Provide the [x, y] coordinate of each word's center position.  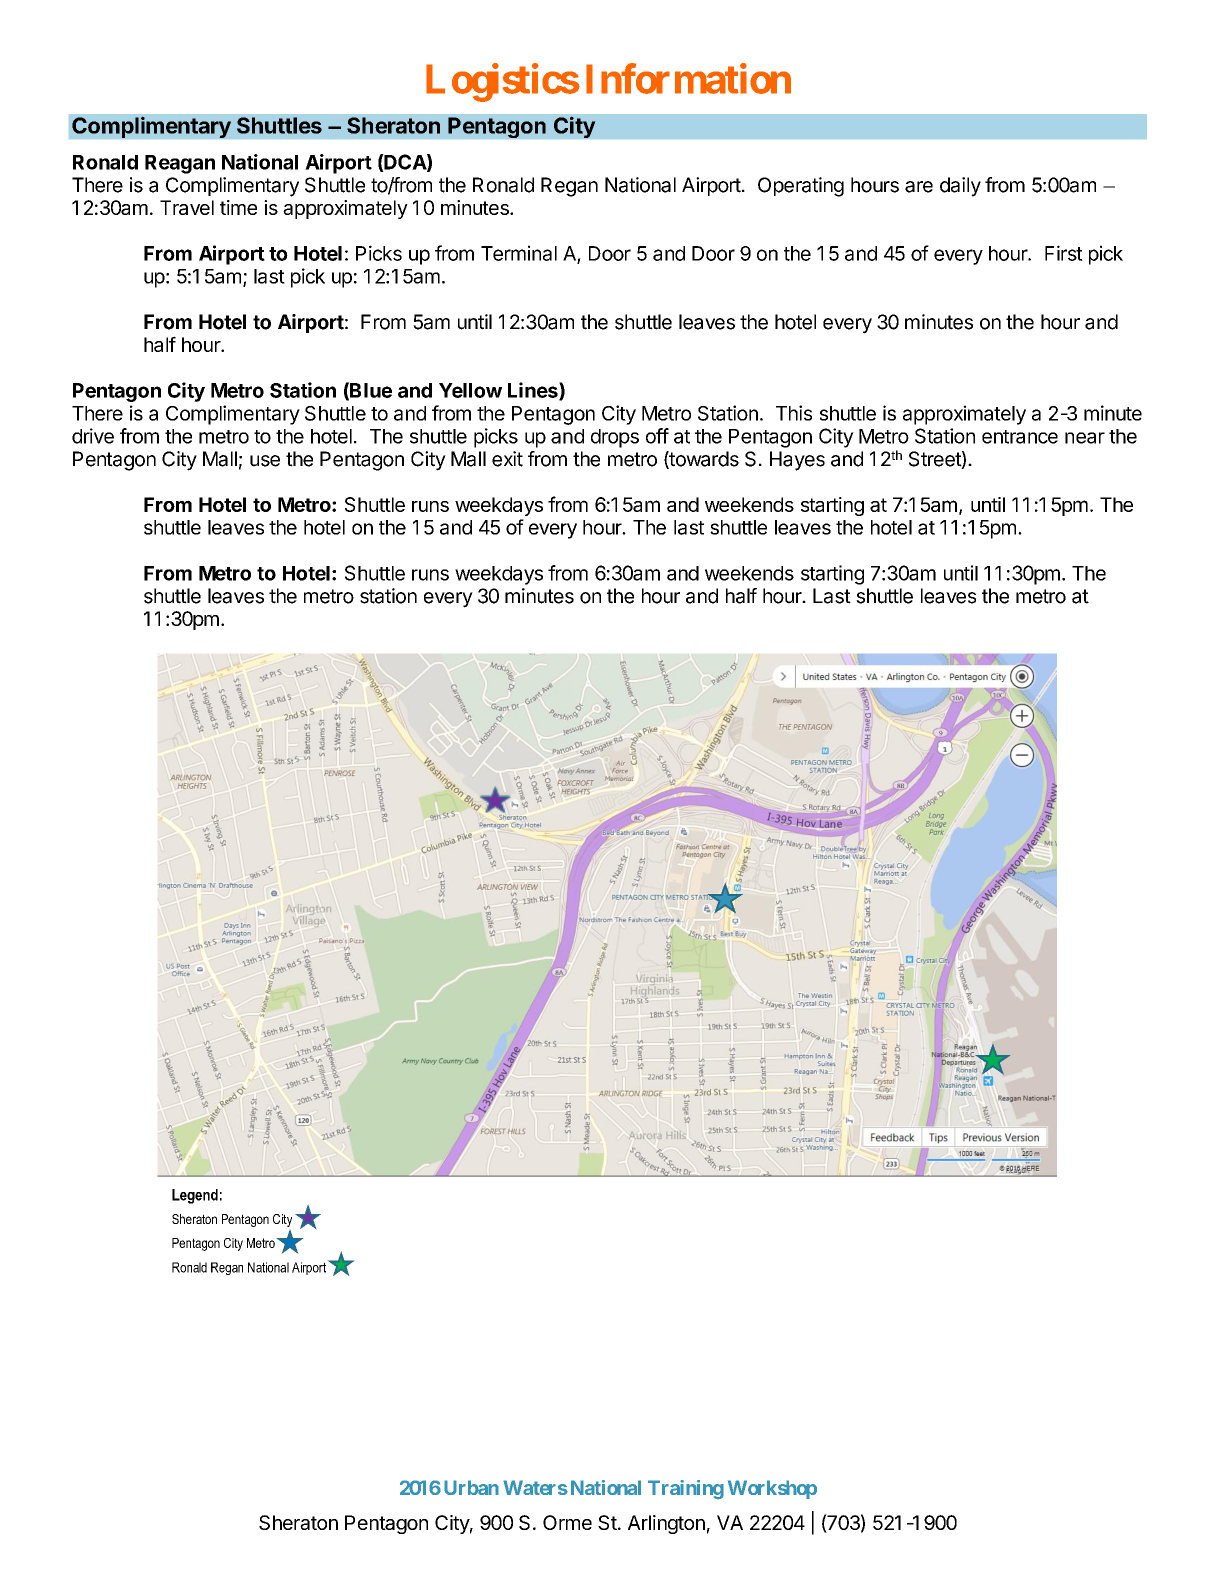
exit [507, 459]
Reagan [180, 164]
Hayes [797, 461]
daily [960, 187]
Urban [471, 1487]
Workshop [772, 1489]
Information [688, 78]
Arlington [666, 1524]
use [265, 461]
